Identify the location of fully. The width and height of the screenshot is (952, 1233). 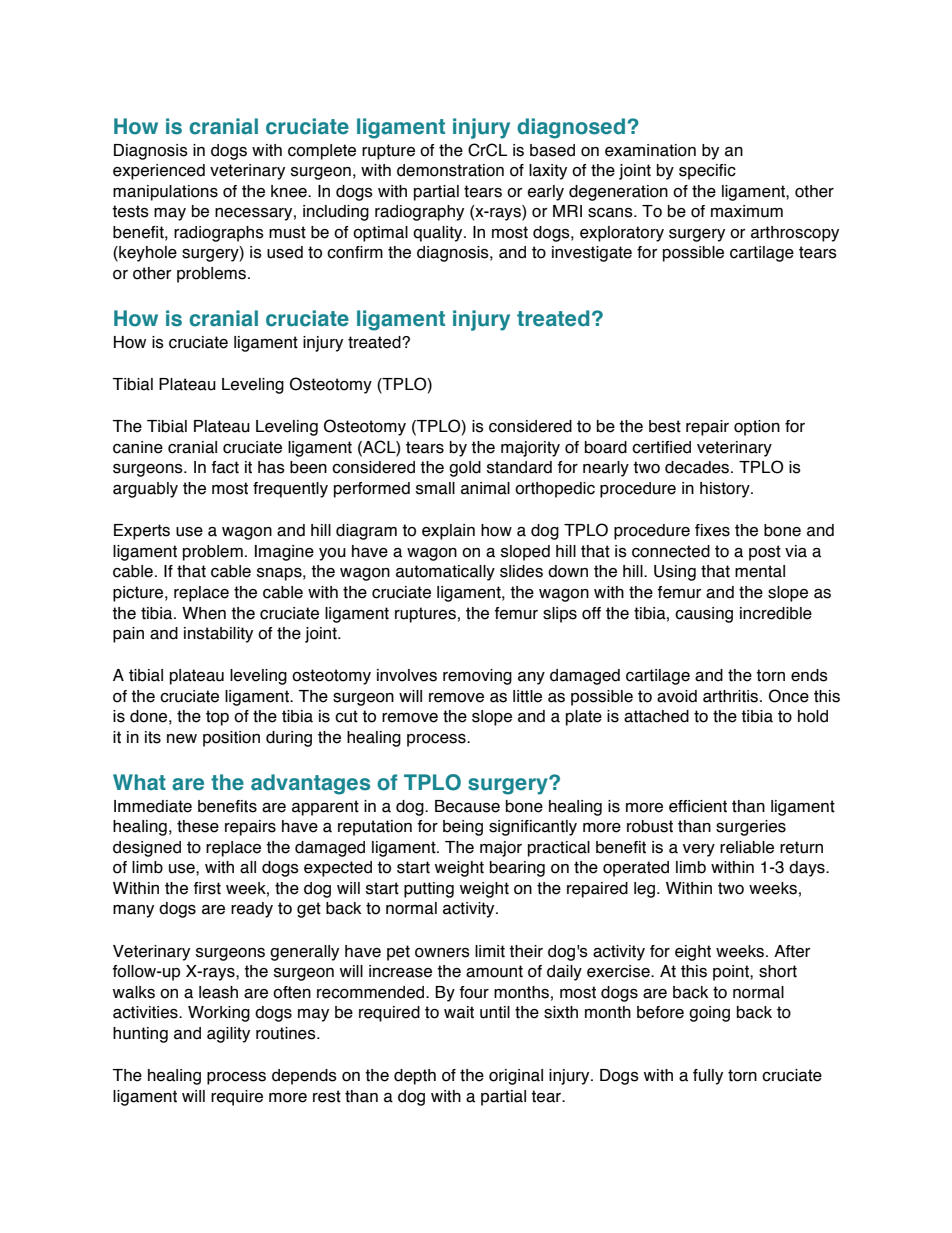
(708, 1077).
